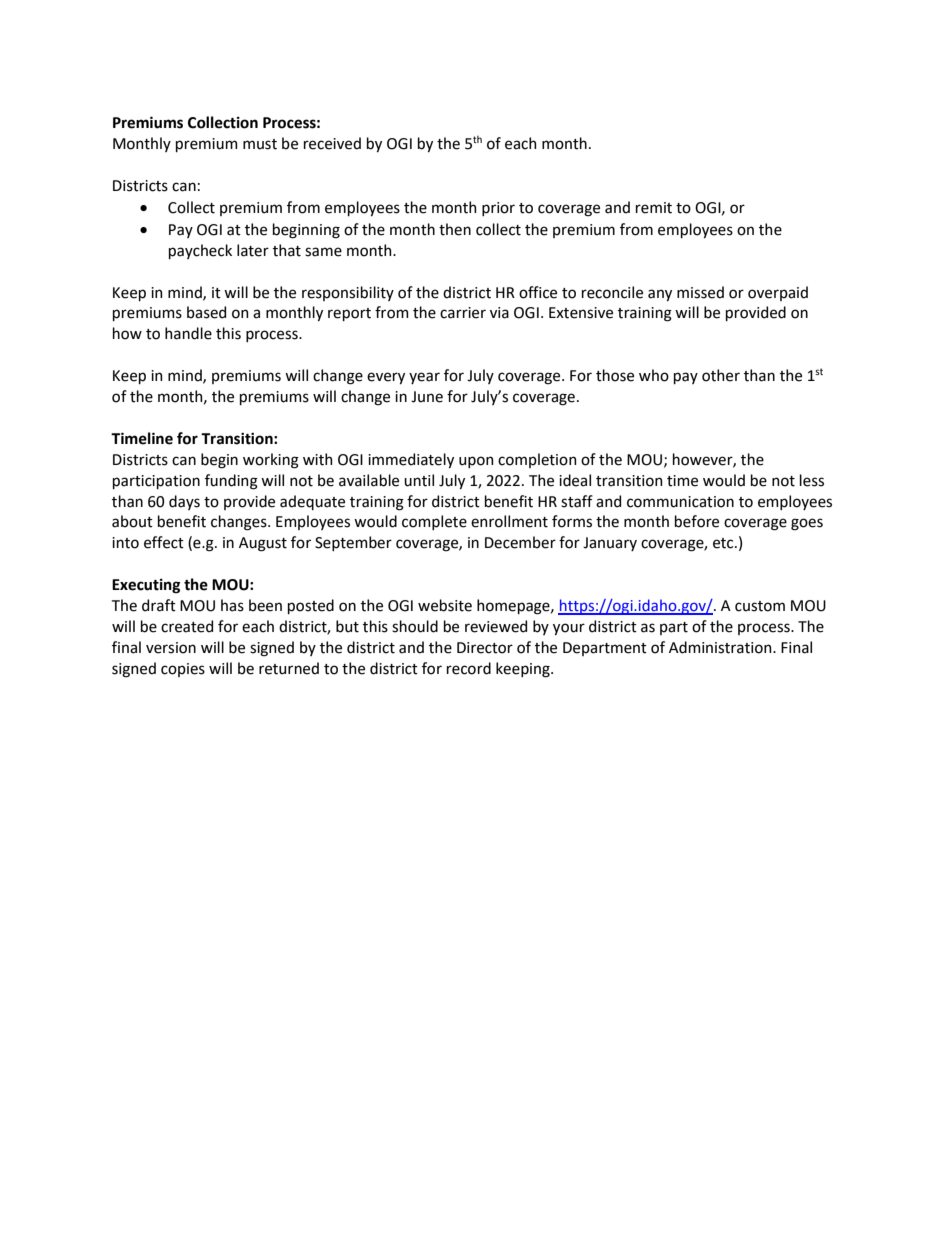 This image has height=1233, width=952. I want to click on prior, so click(498, 209).
